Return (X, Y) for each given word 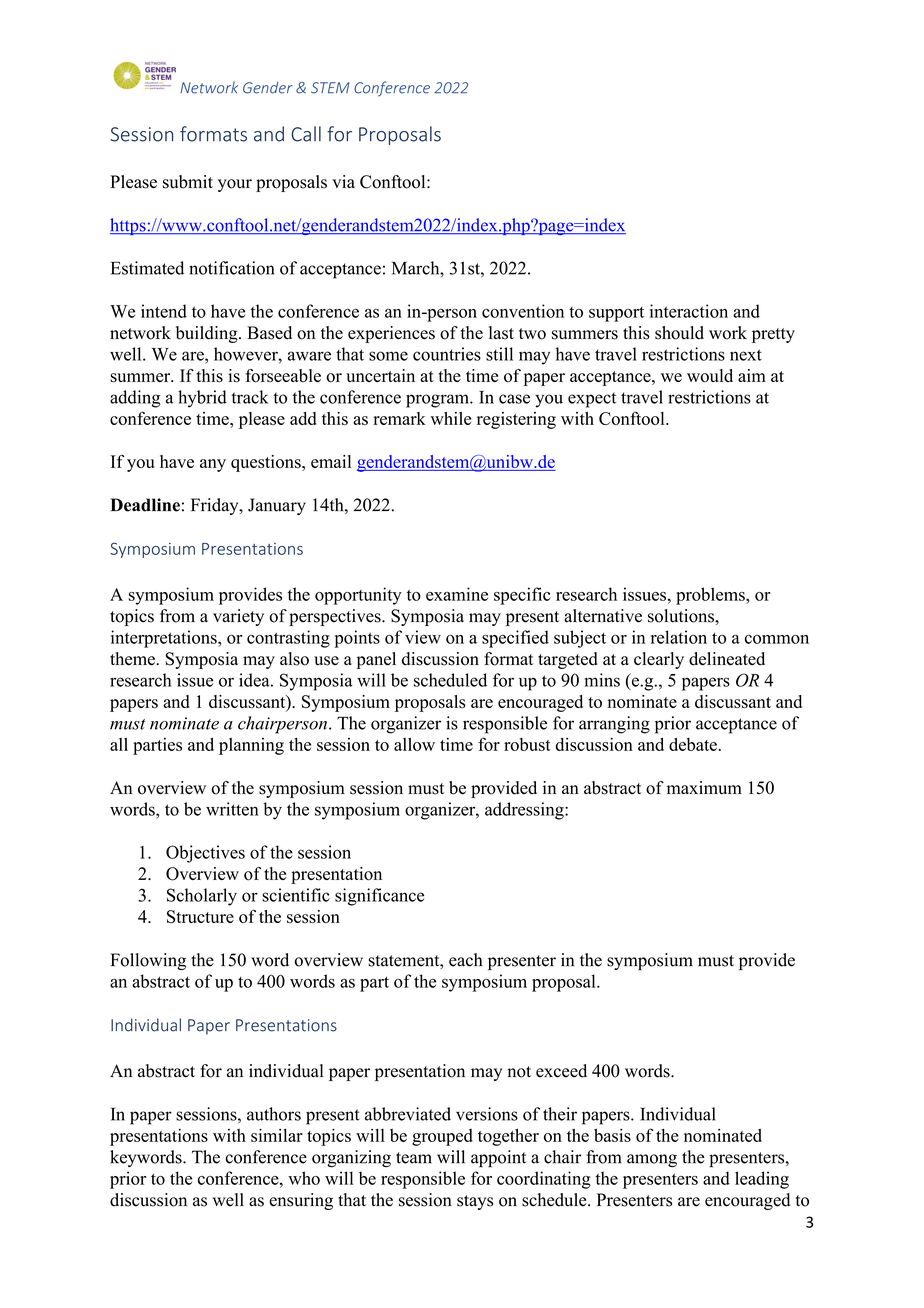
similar (277, 1135)
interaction (689, 311)
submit (188, 182)
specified (515, 639)
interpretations (165, 639)
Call (306, 134)
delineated (727, 659)
